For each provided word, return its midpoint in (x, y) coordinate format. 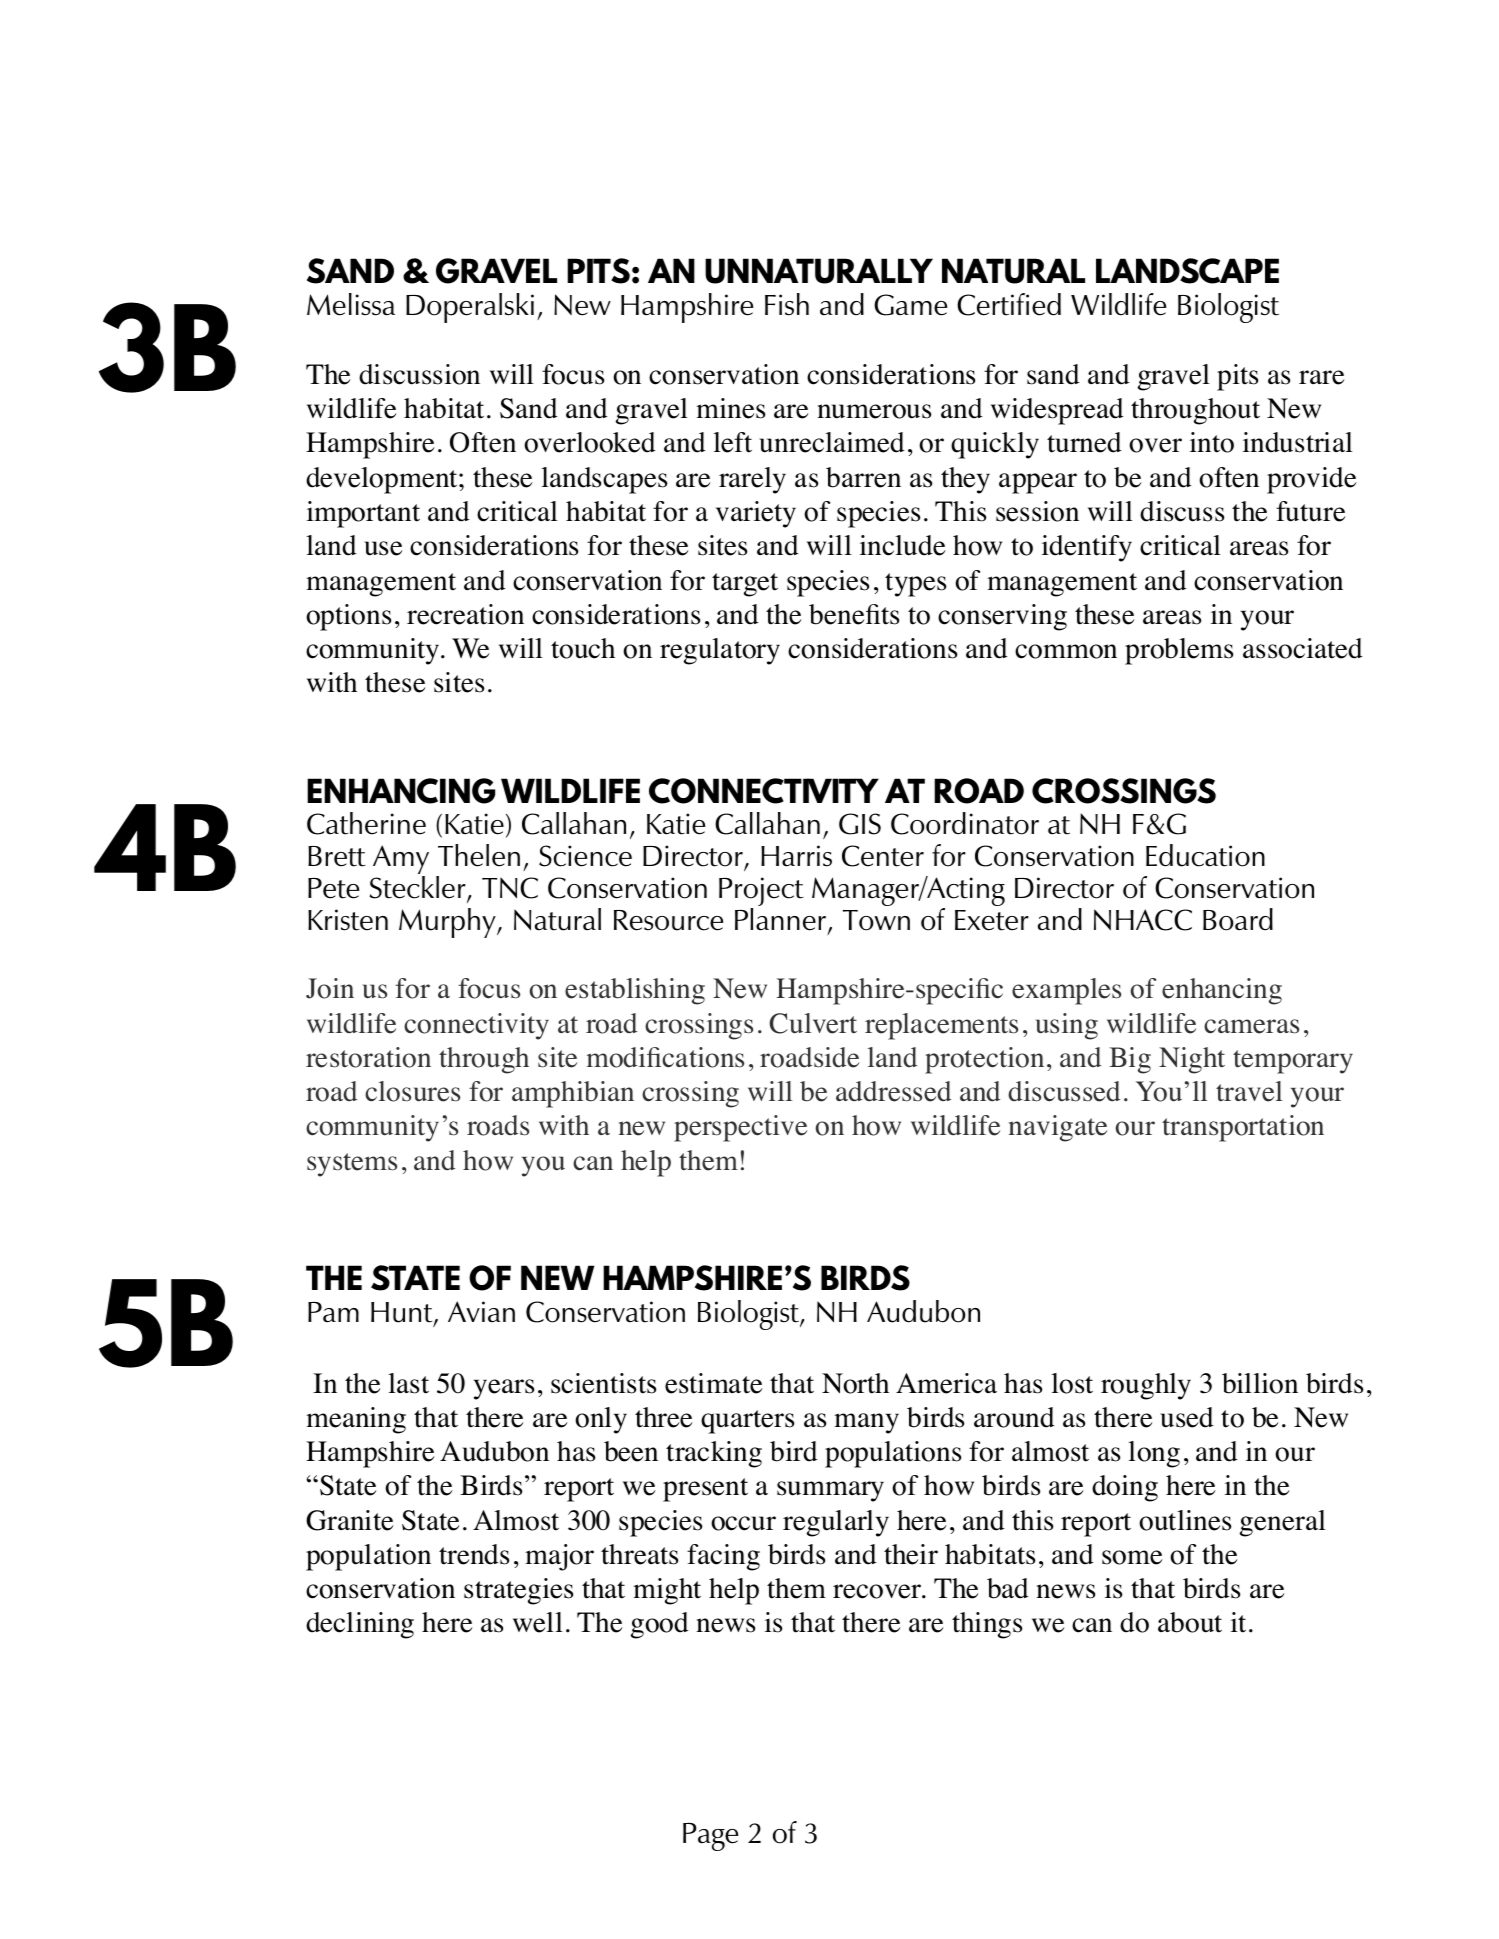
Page (711, 1837)
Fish (787, 304)
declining (360, 1625)
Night (1192, 1060)
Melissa (351, 304)
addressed (893, 1091)
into (1212, 442)
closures (412, 1091)
